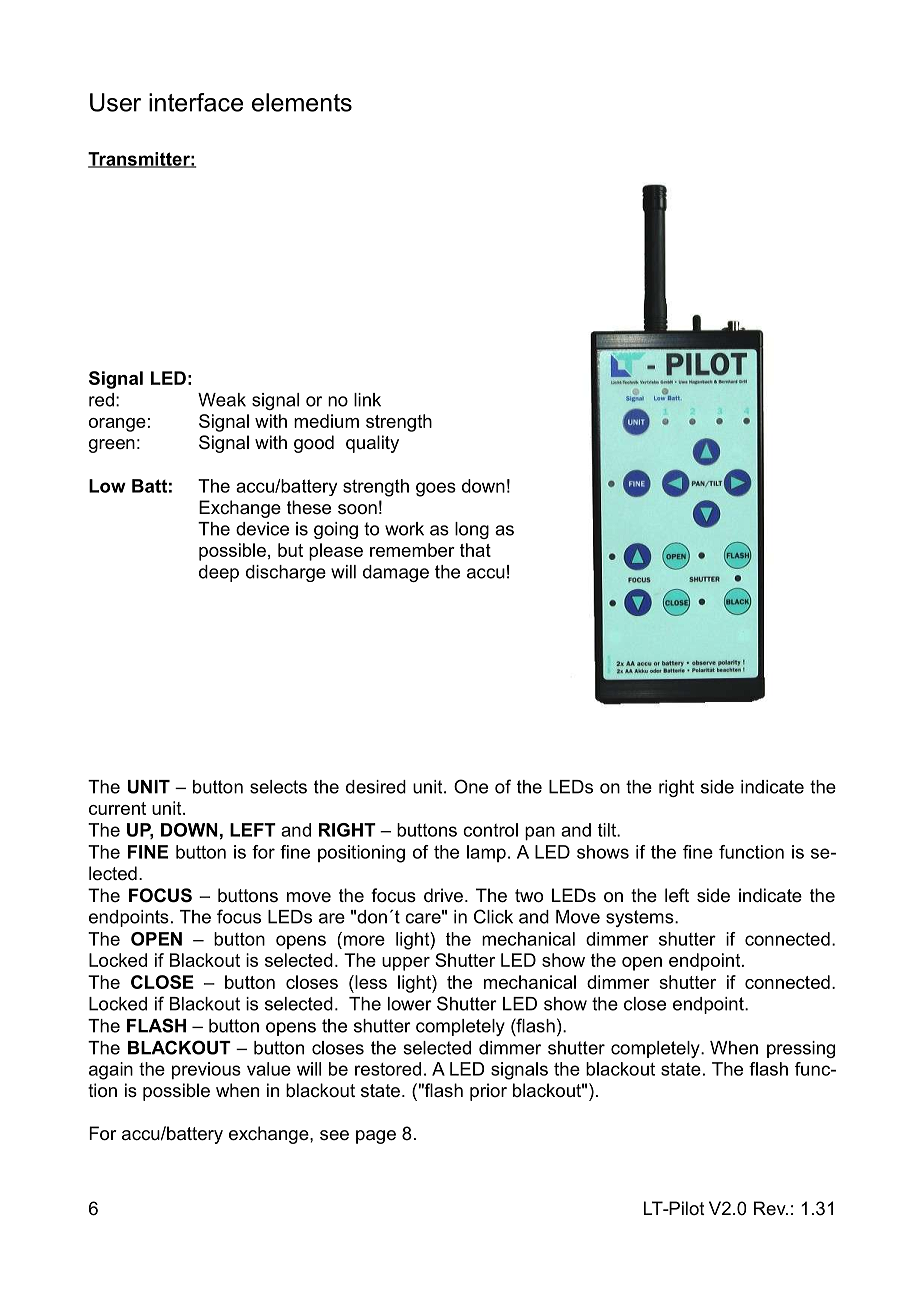 Image resolution: width=924 pixels, height=1308 pixels. Describe the element at coordinates (608, 830) in the page. I see `tilt` at that location.
